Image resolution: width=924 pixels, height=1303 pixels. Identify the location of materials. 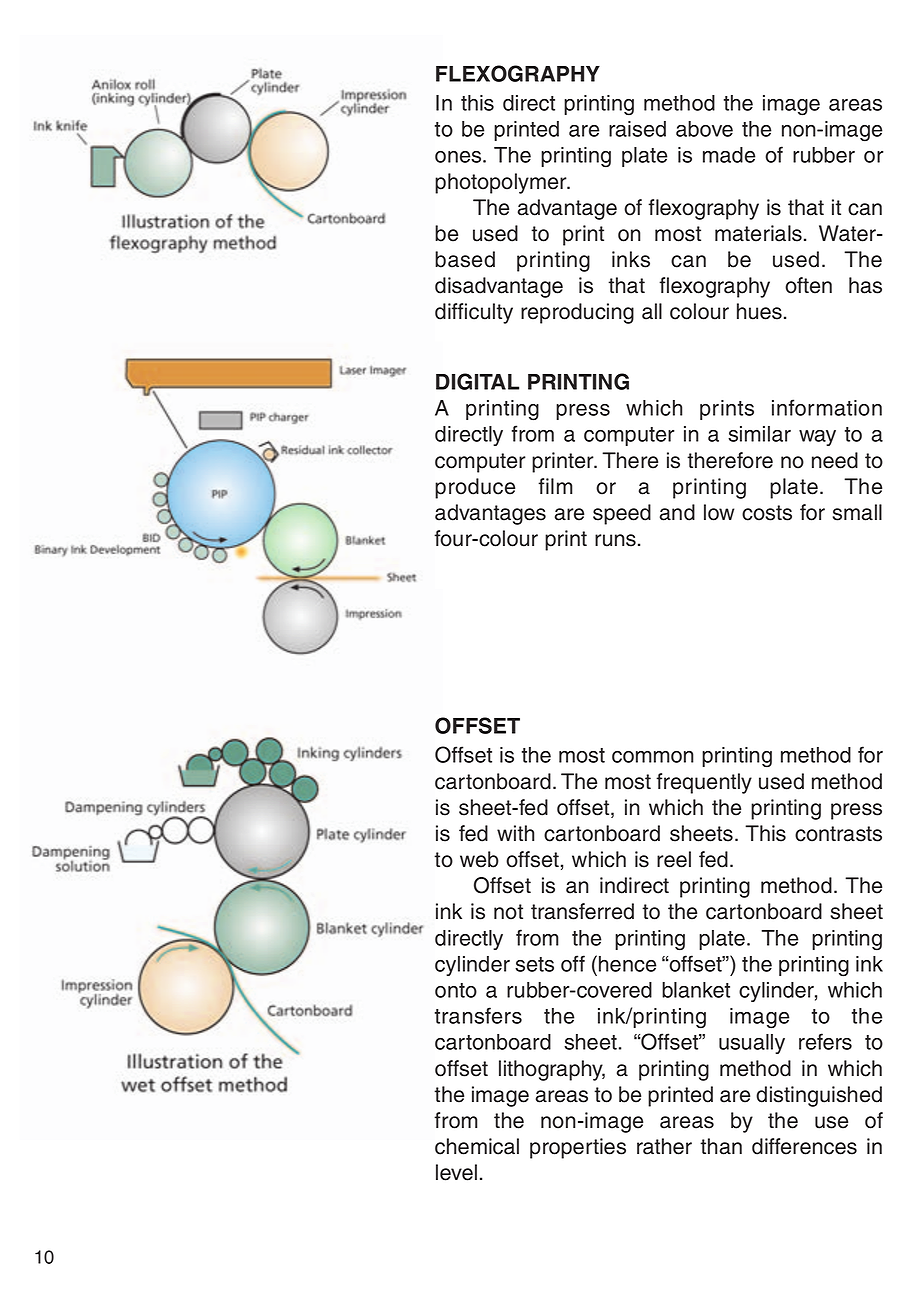
(758, 233).
